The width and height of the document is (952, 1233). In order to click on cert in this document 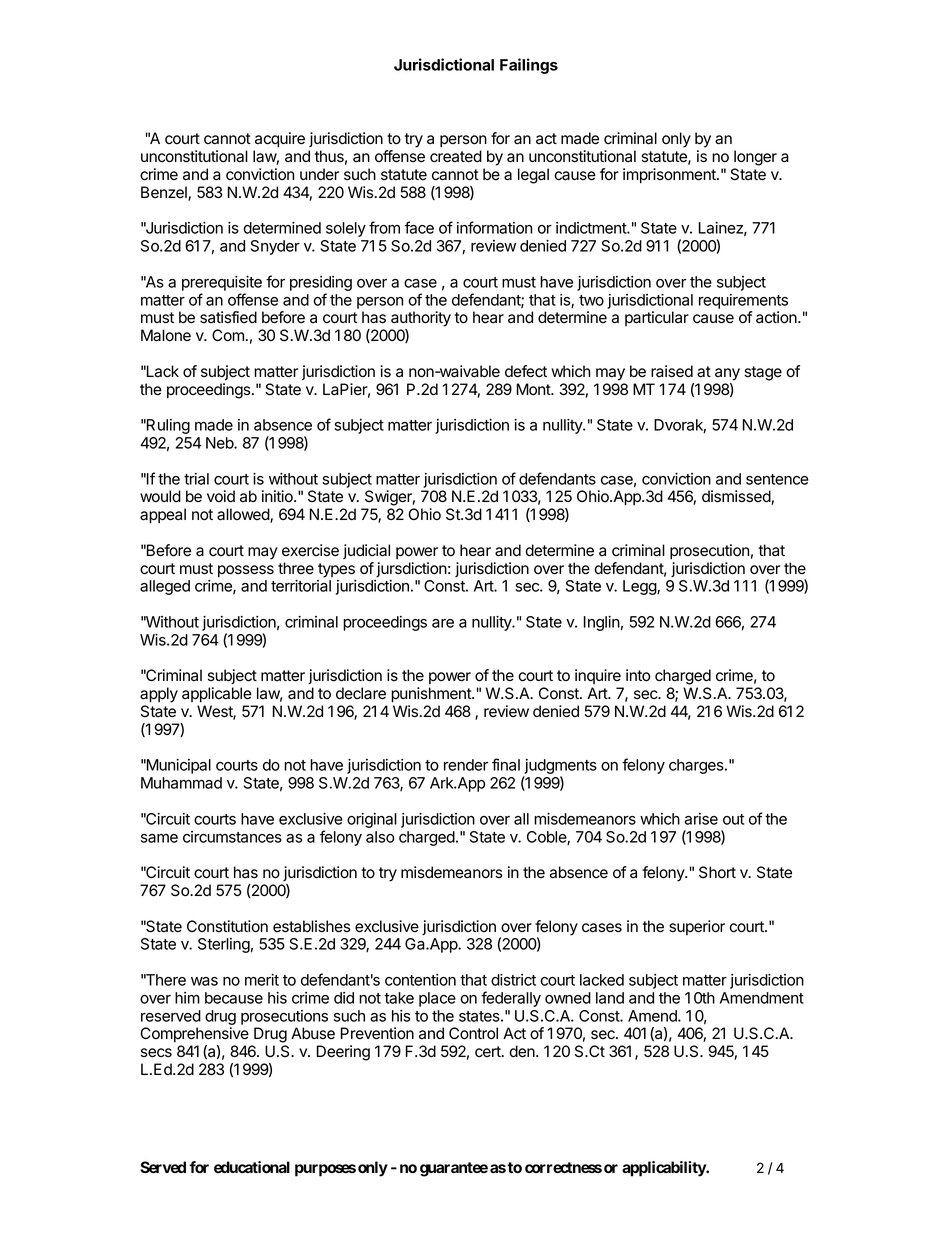, I will do `click(489, 1051)`.
